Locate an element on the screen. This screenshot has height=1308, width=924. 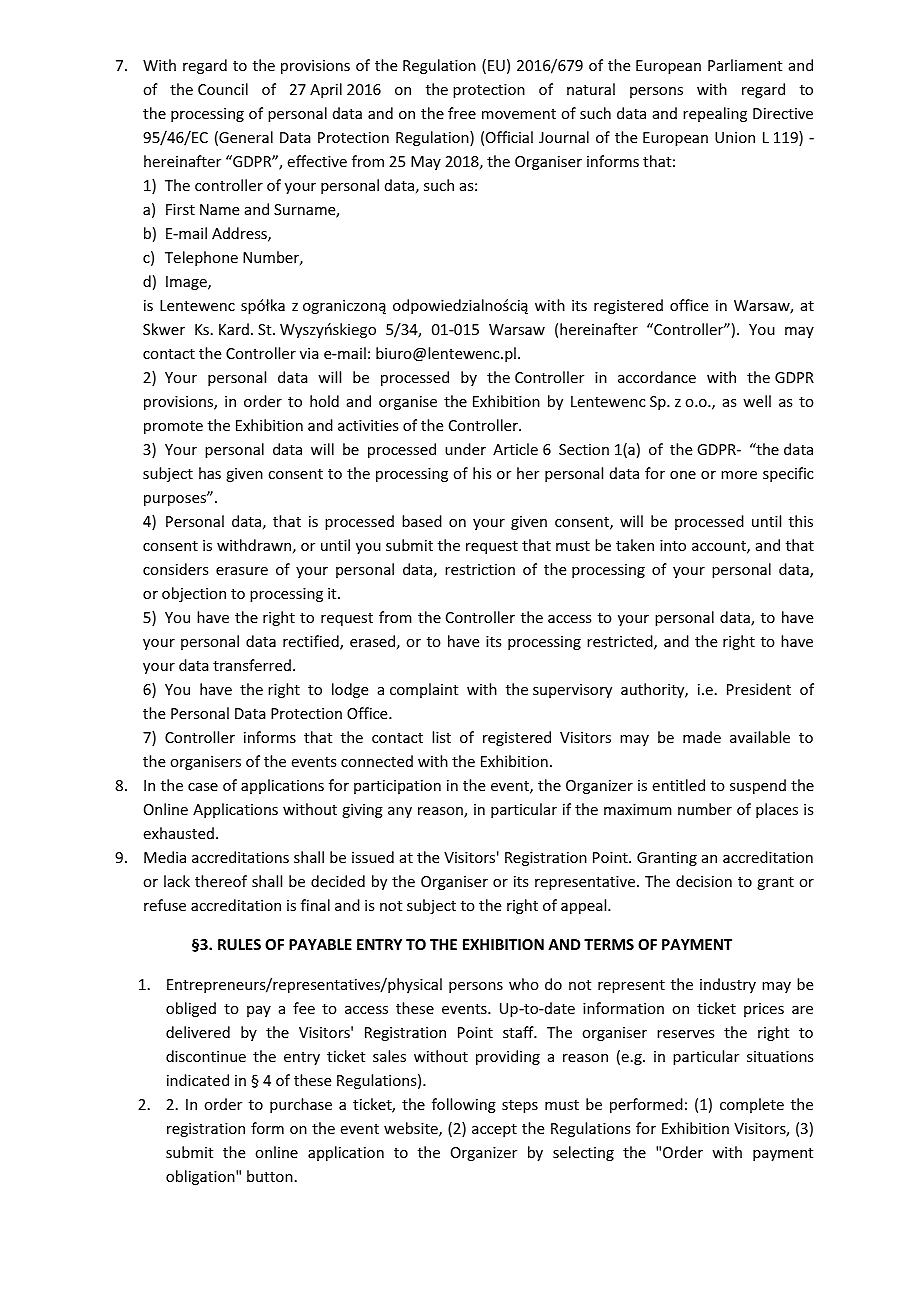
President is located at coordinates (759, 689).
